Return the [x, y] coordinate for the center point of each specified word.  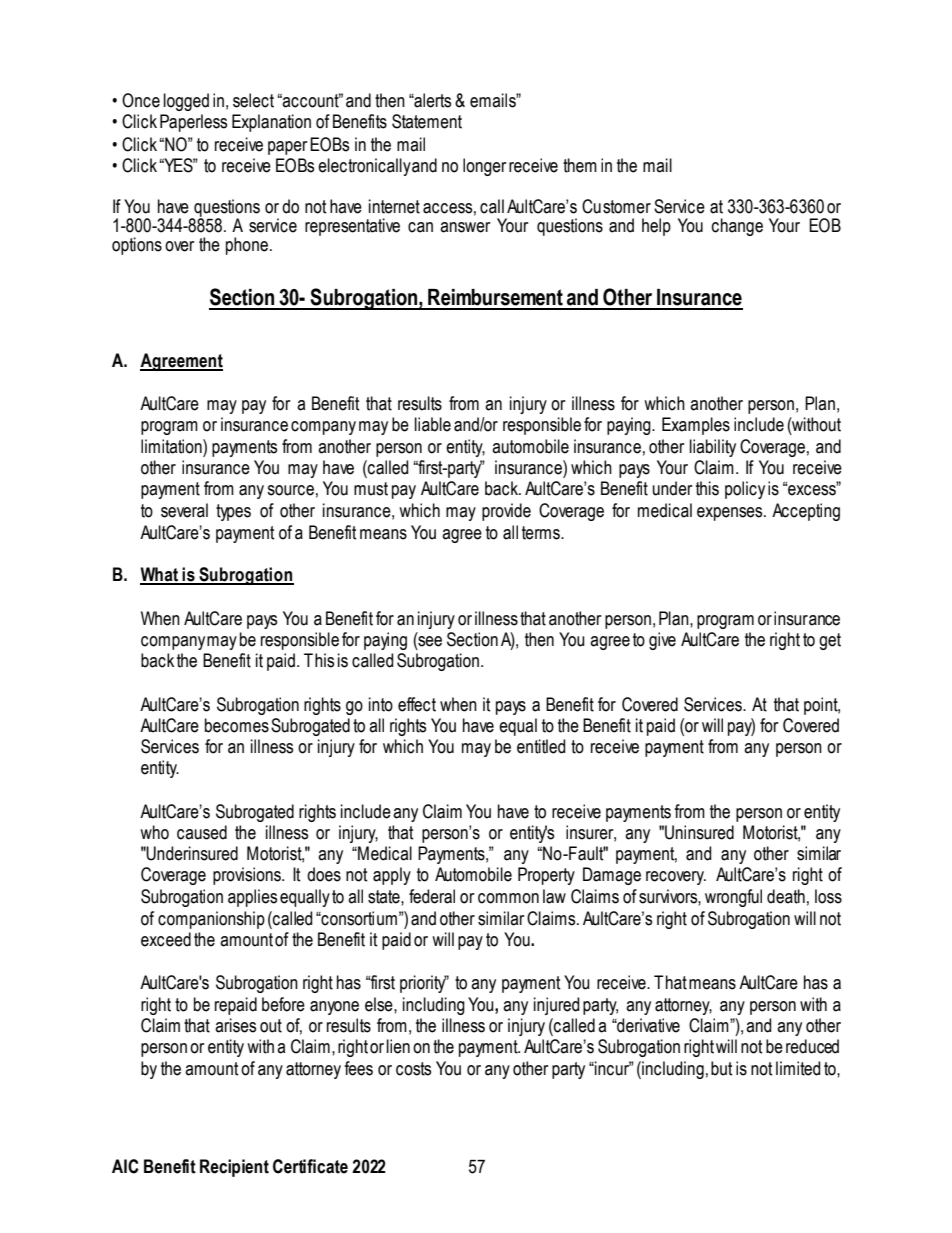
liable [433, 424]
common [508, 898]
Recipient [234, 1168]
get [830, 641]
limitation [172, 446]
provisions [248, 876]
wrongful [733, 898]
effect [417, 704]
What [160, 575]
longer [484, 167]
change [737, 227]
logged [186, 102]
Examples [696, 426]
